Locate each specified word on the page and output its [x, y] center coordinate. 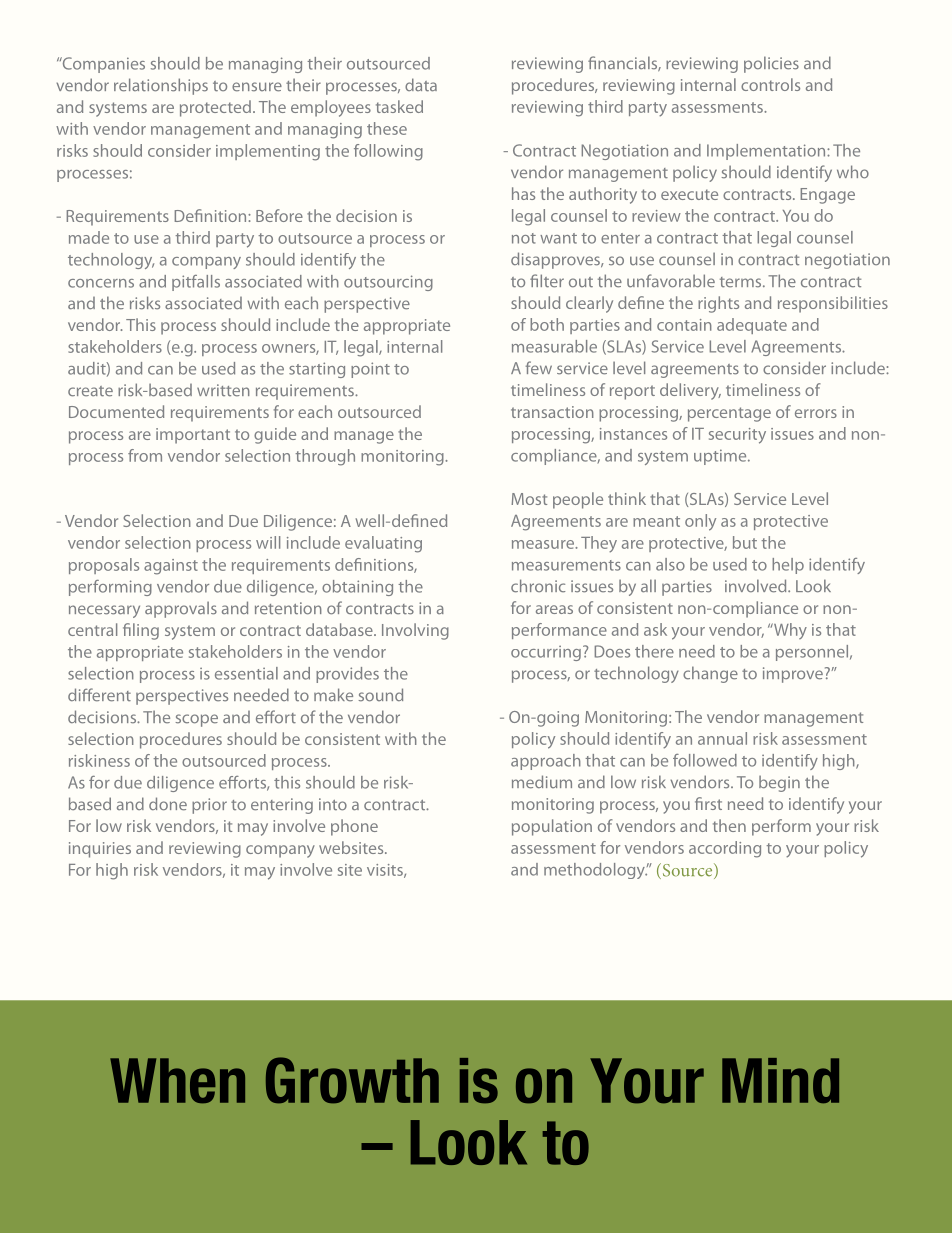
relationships [161, 86]
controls [770, 84]
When [177, 1081]
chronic [538, 586]
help [788, 566]
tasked [399, 106]
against [171, 567]
